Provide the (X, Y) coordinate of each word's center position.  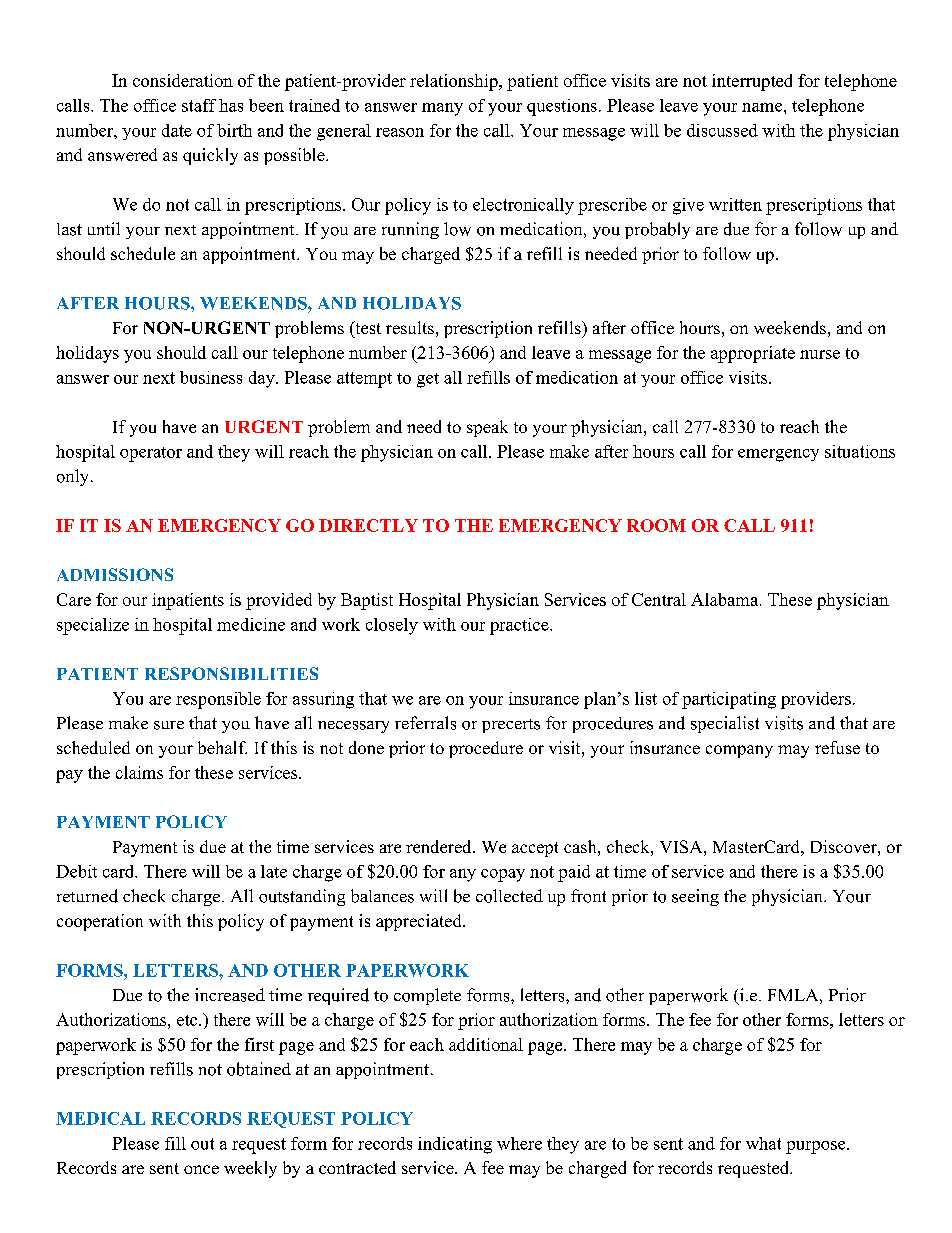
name (763, 107)
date (177, 130)
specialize (93, 626)
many (442, 109)
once (201, 1169)
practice (520, 626)
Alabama (726, 599)
